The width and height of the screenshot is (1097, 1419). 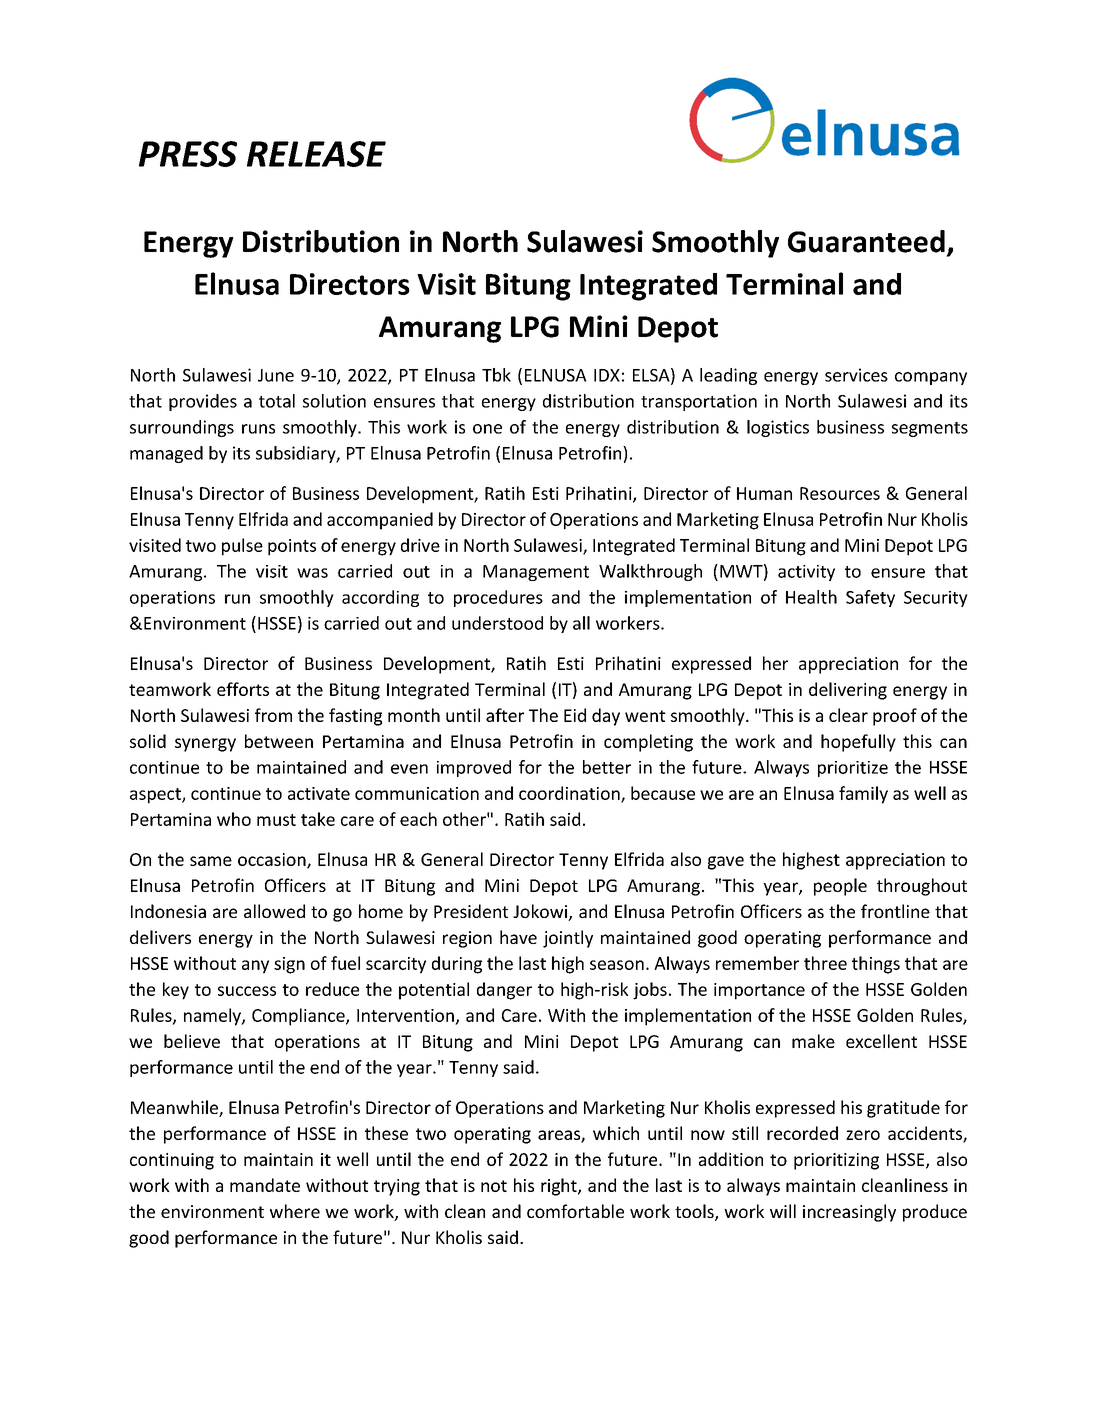 I want to click on Eid, so click(x=575, y=715).
